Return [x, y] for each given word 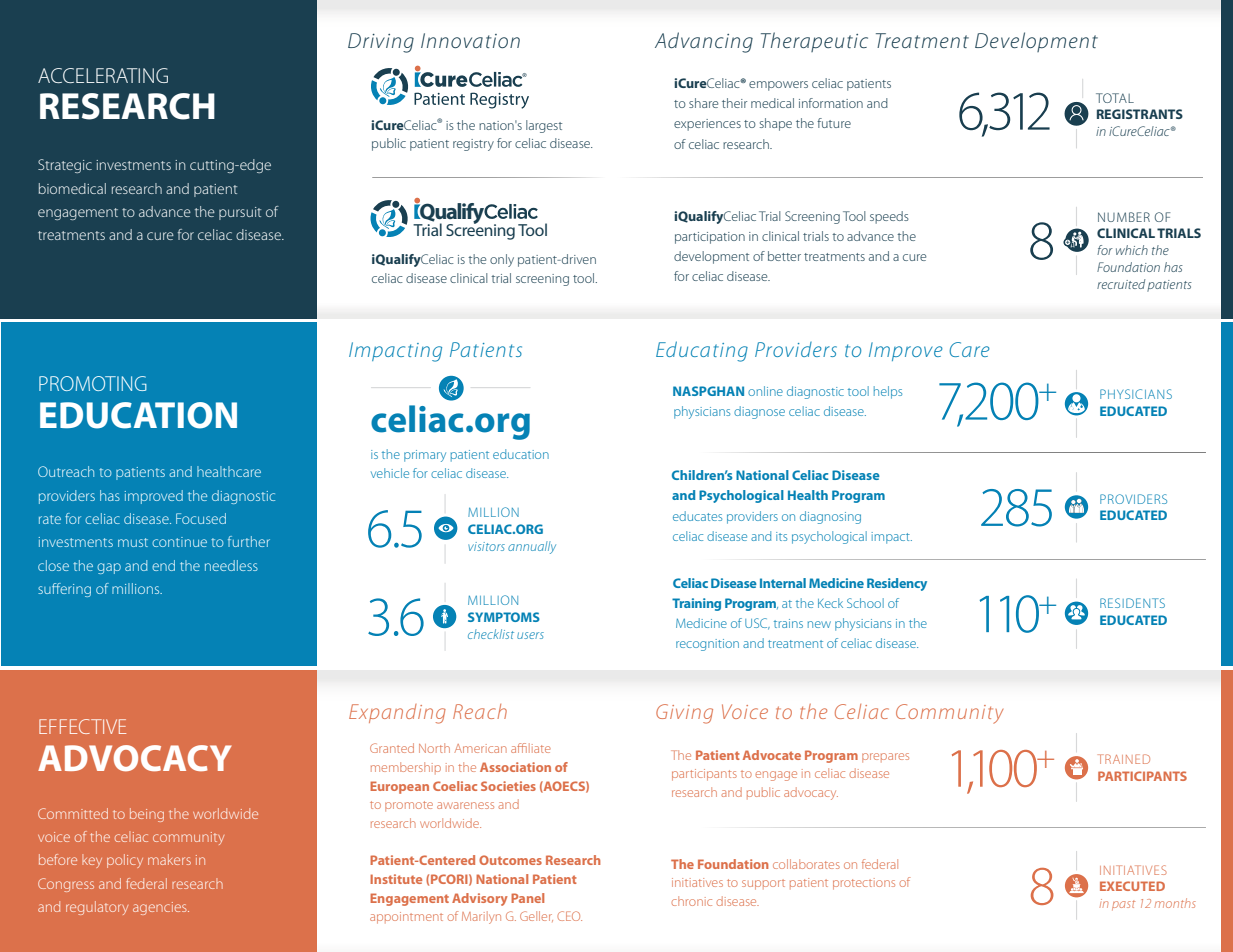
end [163, 565]
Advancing [704, 42]
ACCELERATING [103, 75]
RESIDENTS [1132, 603]
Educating [702, 351]
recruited [1121, 284]
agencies [161, 908]
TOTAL [1115, 98]
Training [696, 604]
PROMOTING [93, 383]
